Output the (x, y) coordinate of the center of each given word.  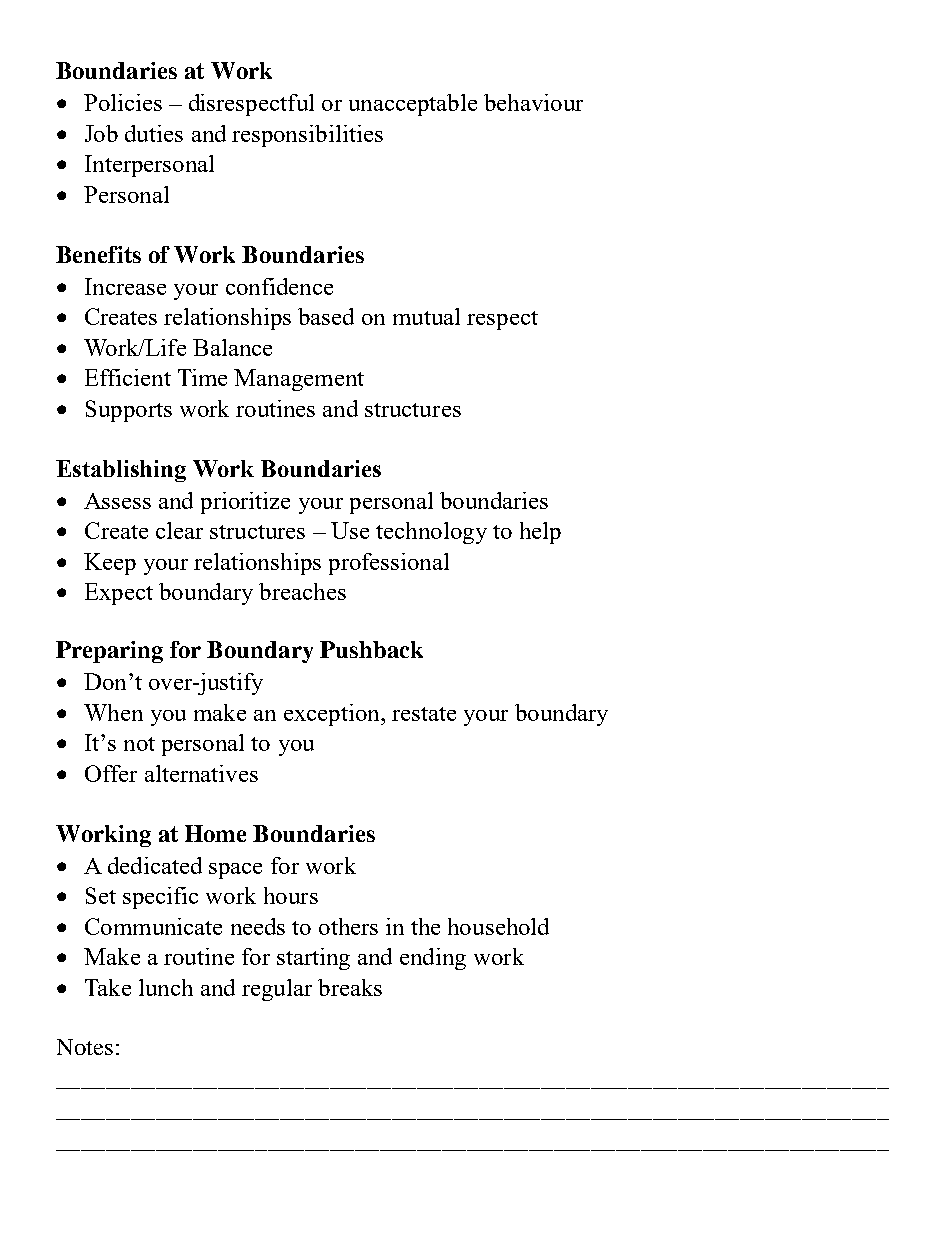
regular (277, 990)
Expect (119, 594)
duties (154, 133)
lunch (166, 987)
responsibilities (307, 136)
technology (431, 533)
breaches (302, 591)
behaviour (533, 102)
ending (433, 959)
